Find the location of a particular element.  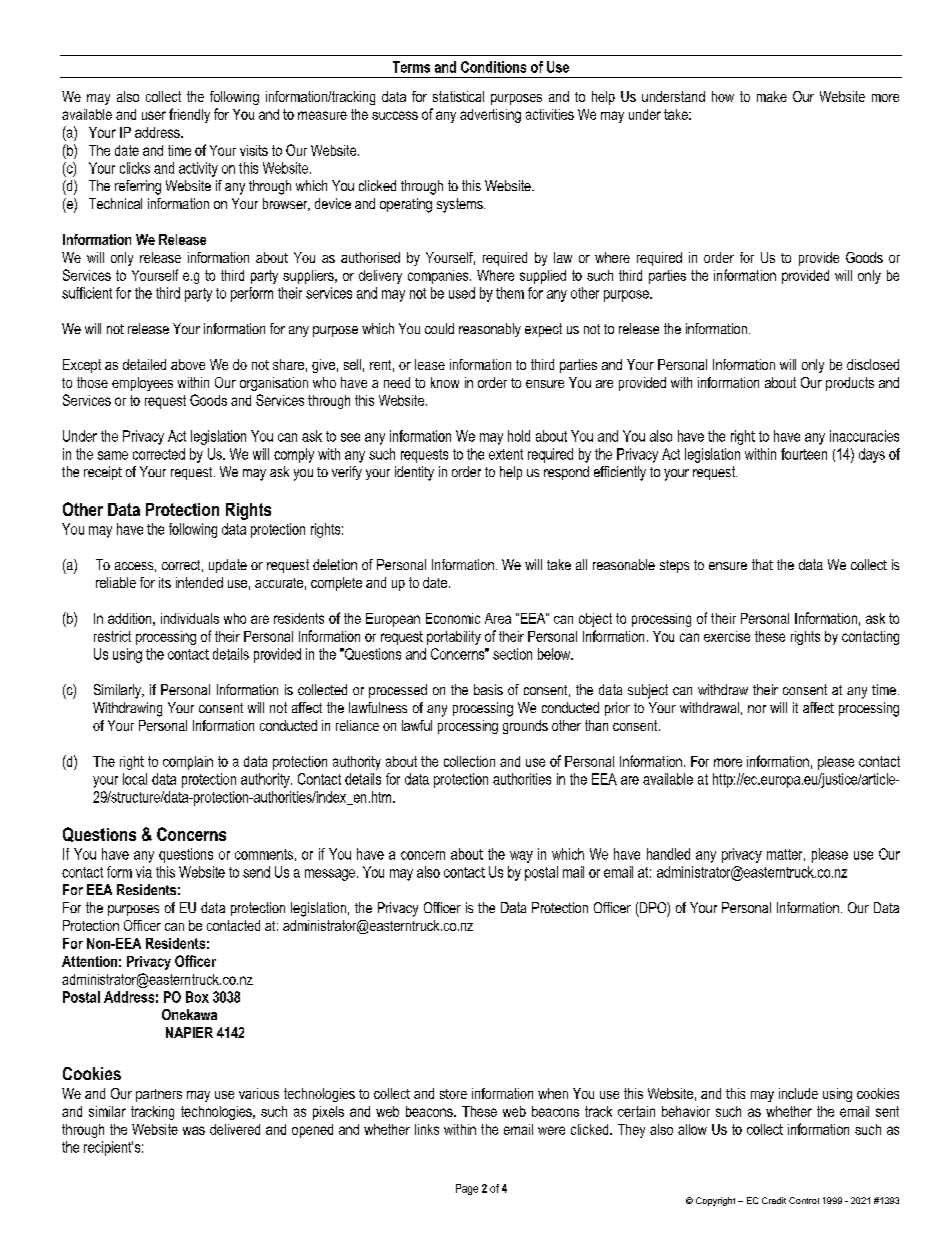

was is located at coordinates (194, 1130).
